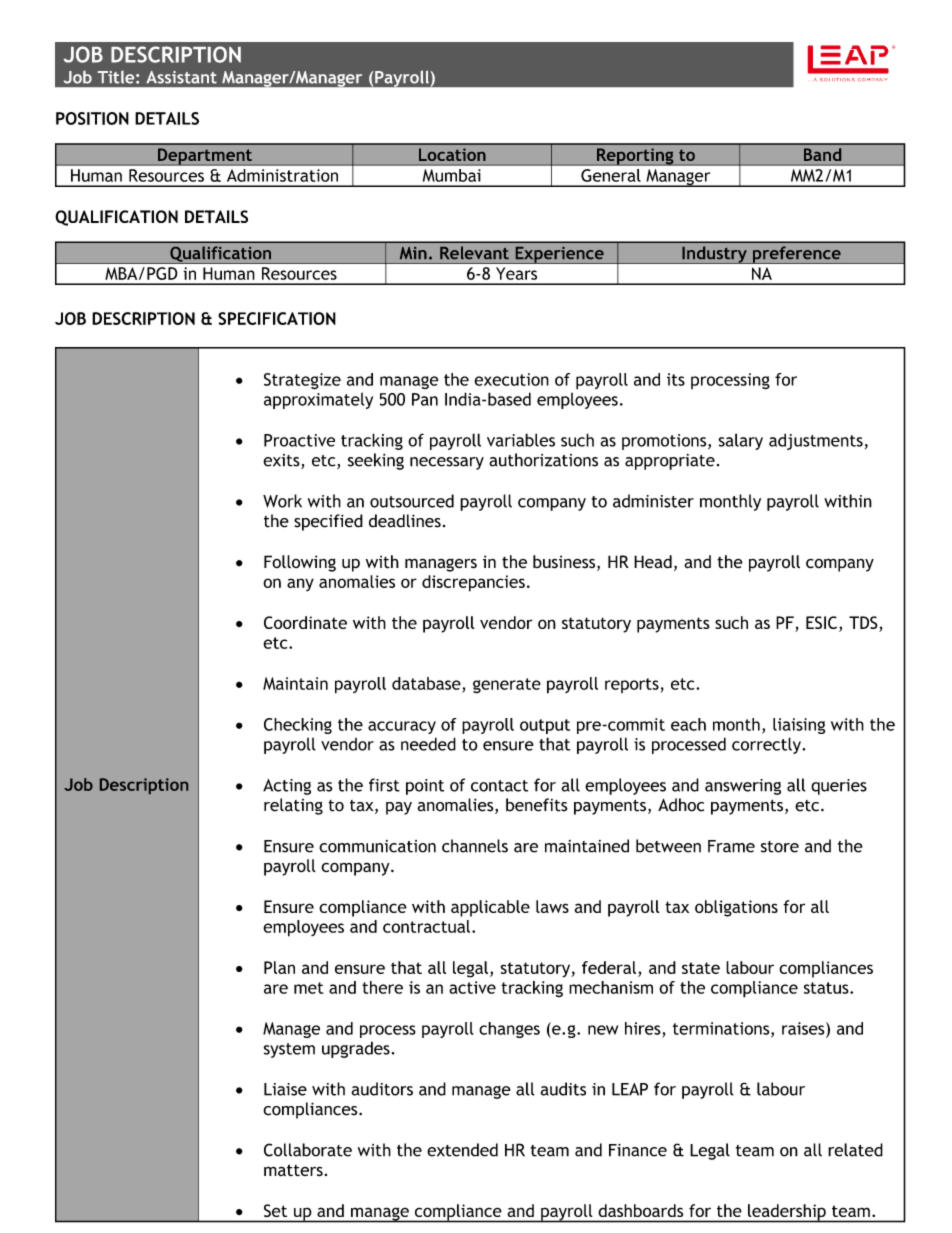  What do you see at coordinates (780, 847) in the screenshot?
I see `store` at bounding box center [780, 847].
